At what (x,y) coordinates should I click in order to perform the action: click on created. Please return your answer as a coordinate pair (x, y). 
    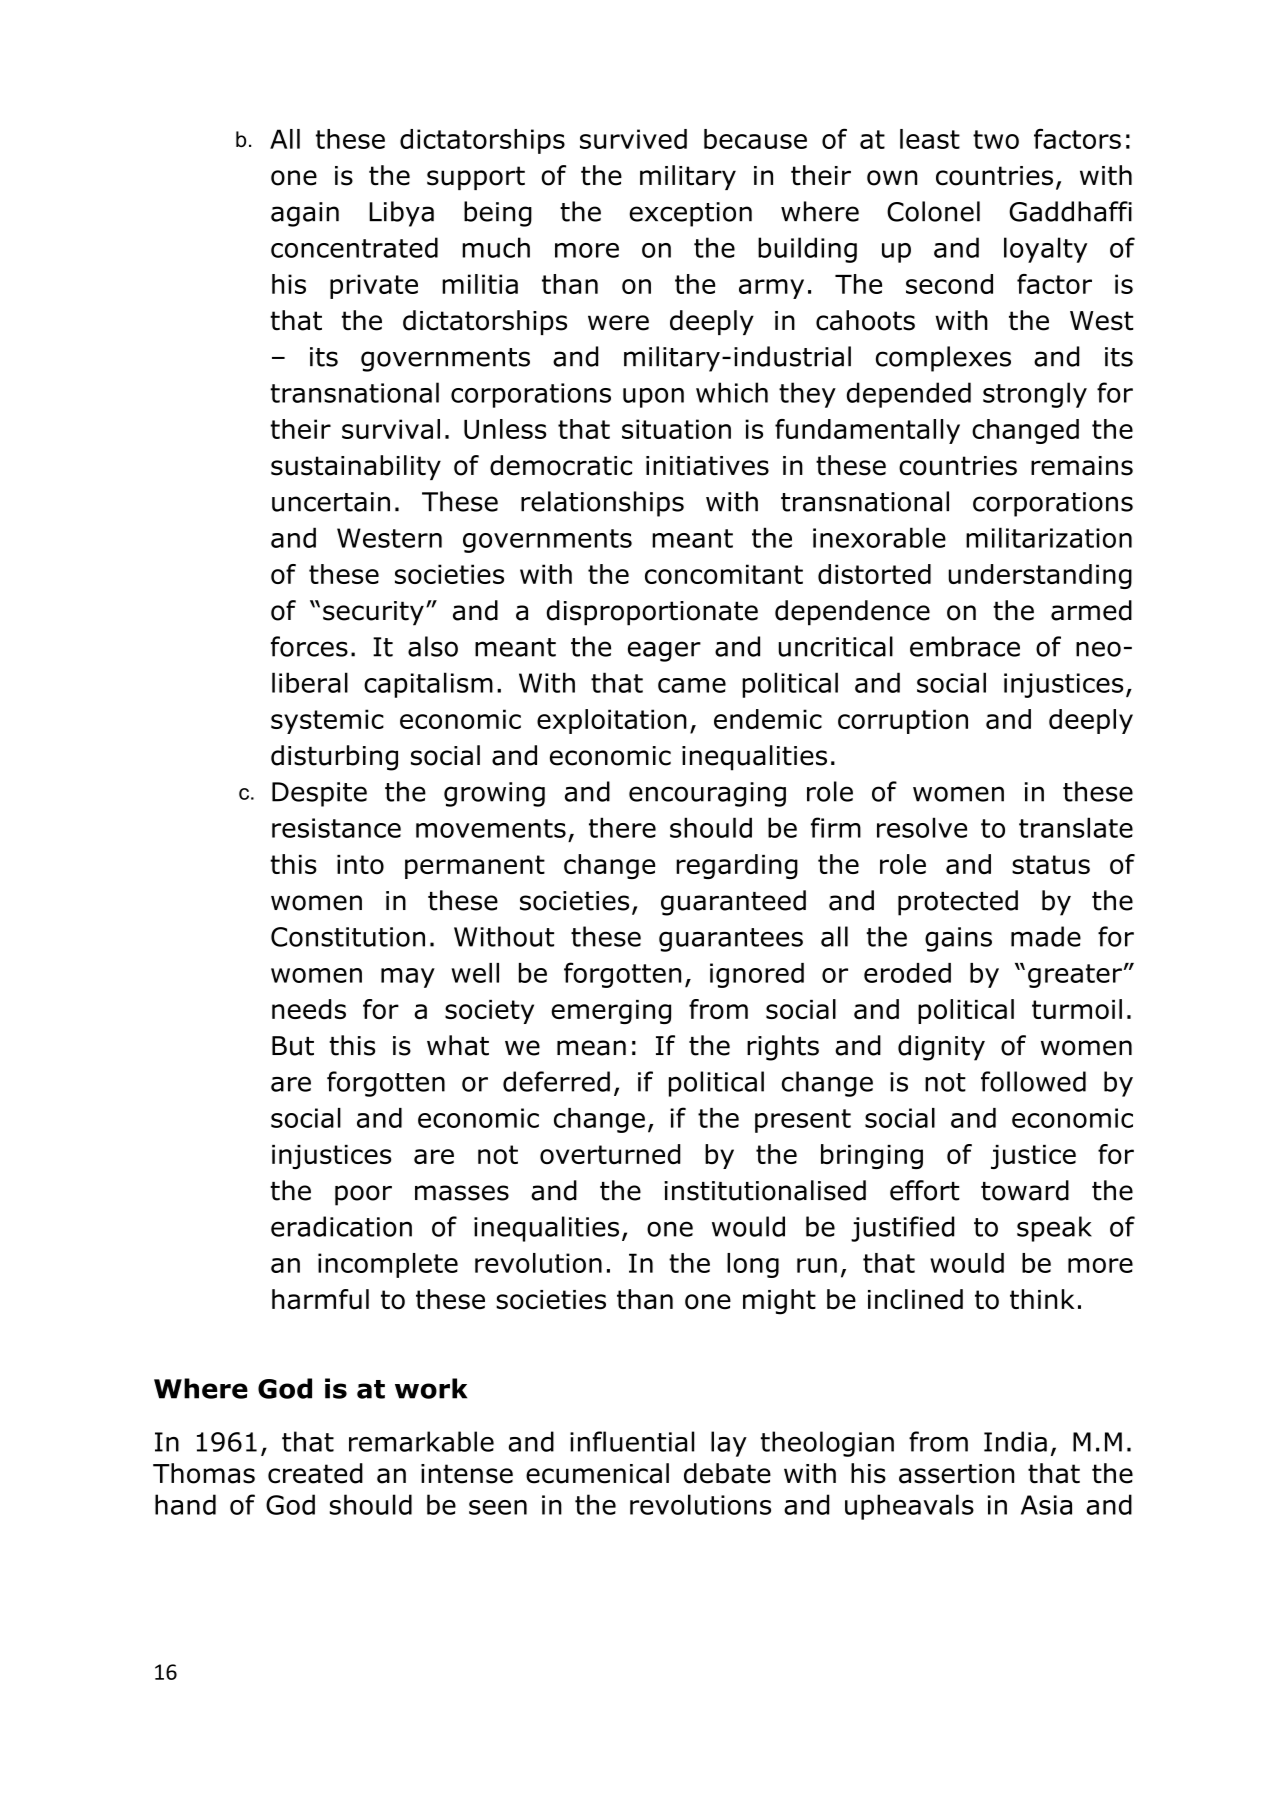
    Looking at the image, I should click on (315, 1473).
